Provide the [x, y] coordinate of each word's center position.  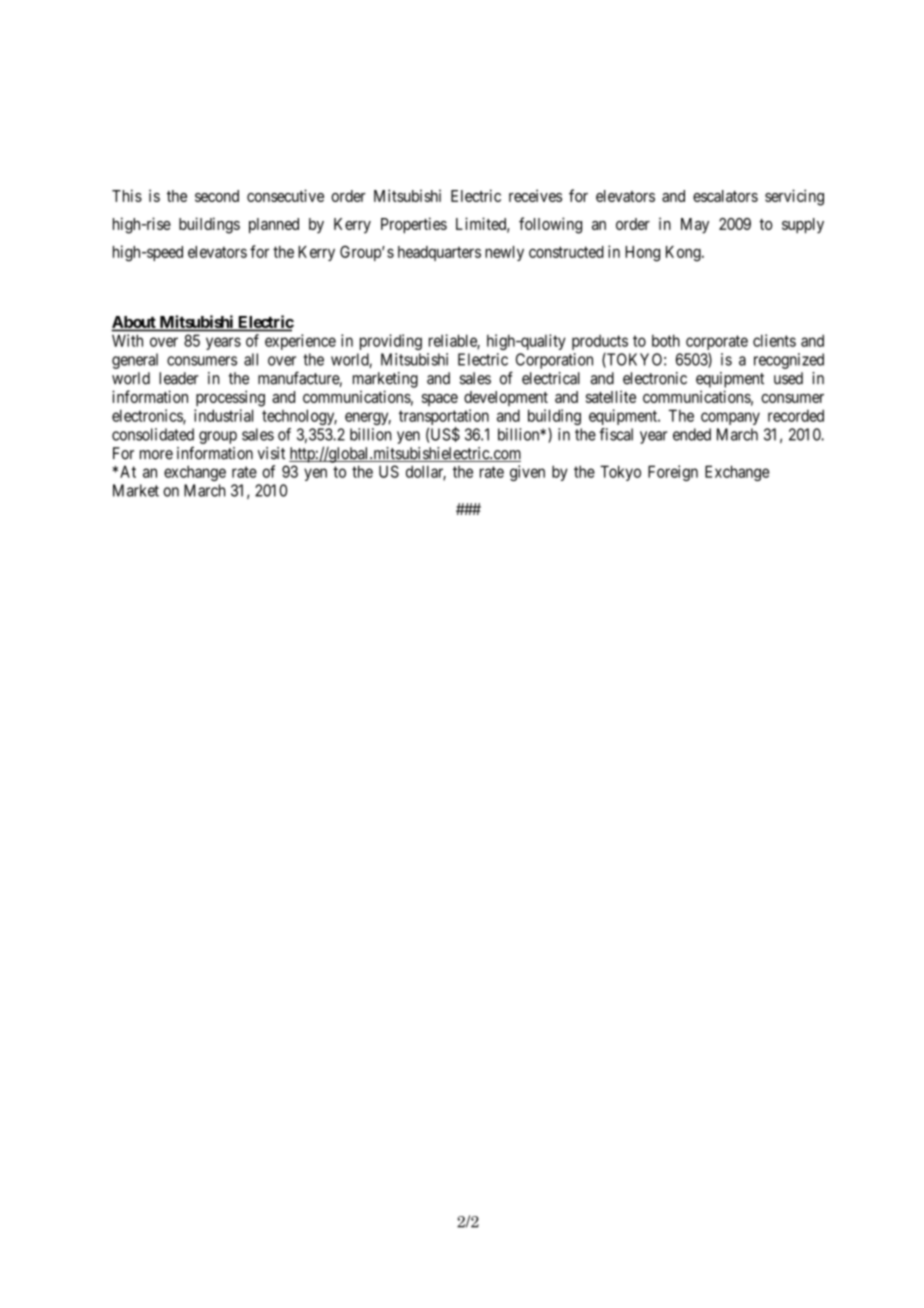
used [788, 378]
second [217, 196]
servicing [794, 197]
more [156, 455]
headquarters [439, 253]
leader [179, 378]
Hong [642, 254]
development [506, 398]
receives [535, 195]
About [134, 323]
